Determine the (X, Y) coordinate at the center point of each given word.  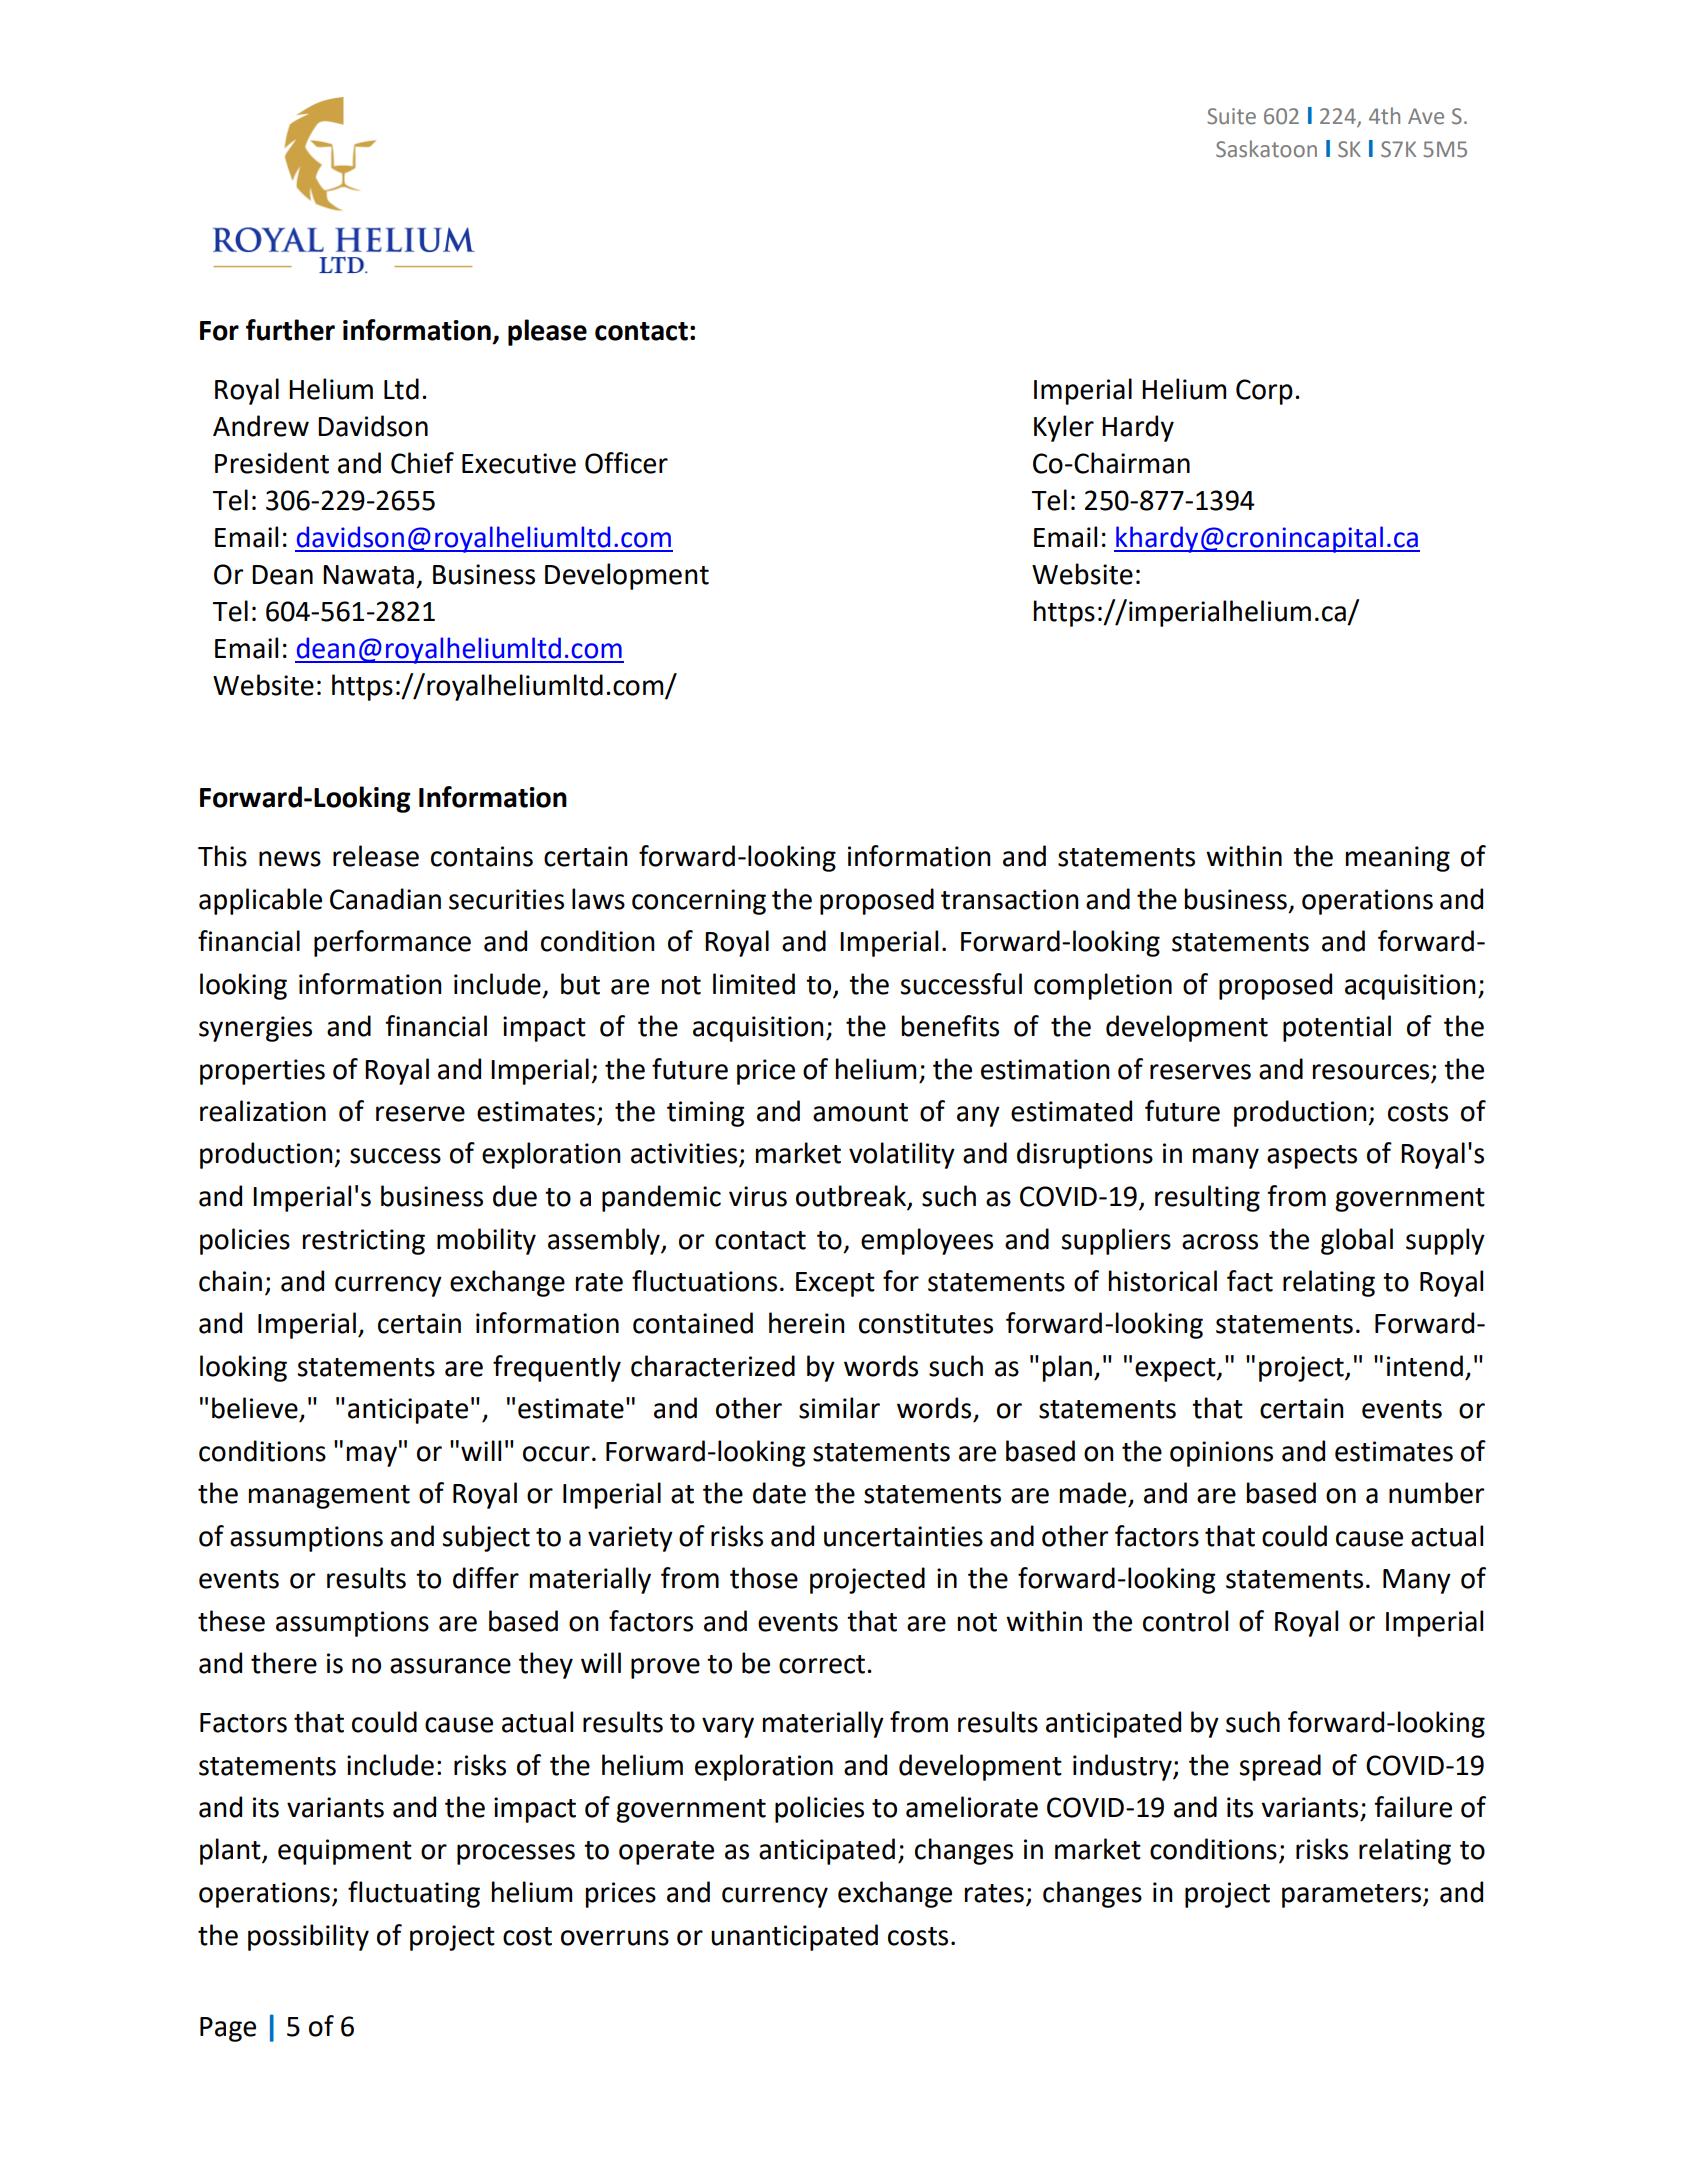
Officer (626, 463)
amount (860, 1112)
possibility (308, 1937)
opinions (1221, 1454)
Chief (422, 463)
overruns (615, 1938)
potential (1337, 1028)
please (547, 332)
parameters (1353, 1896)
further (290, 330)
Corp (1264, 392)
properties (262, 1072)
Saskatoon (1266, 149)
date (779, 1493)
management (329, 1497)
